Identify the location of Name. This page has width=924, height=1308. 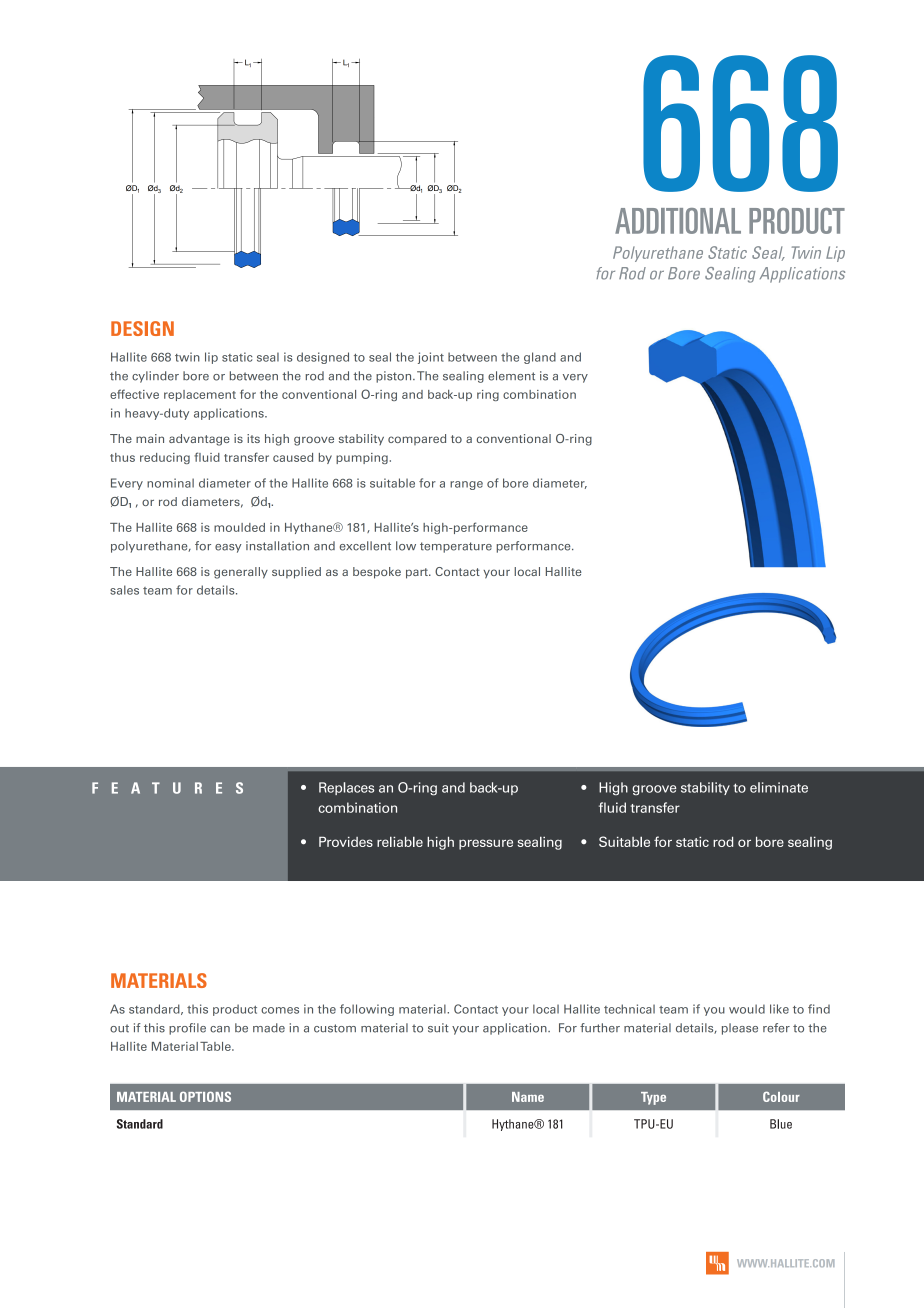
(528, 1097).
